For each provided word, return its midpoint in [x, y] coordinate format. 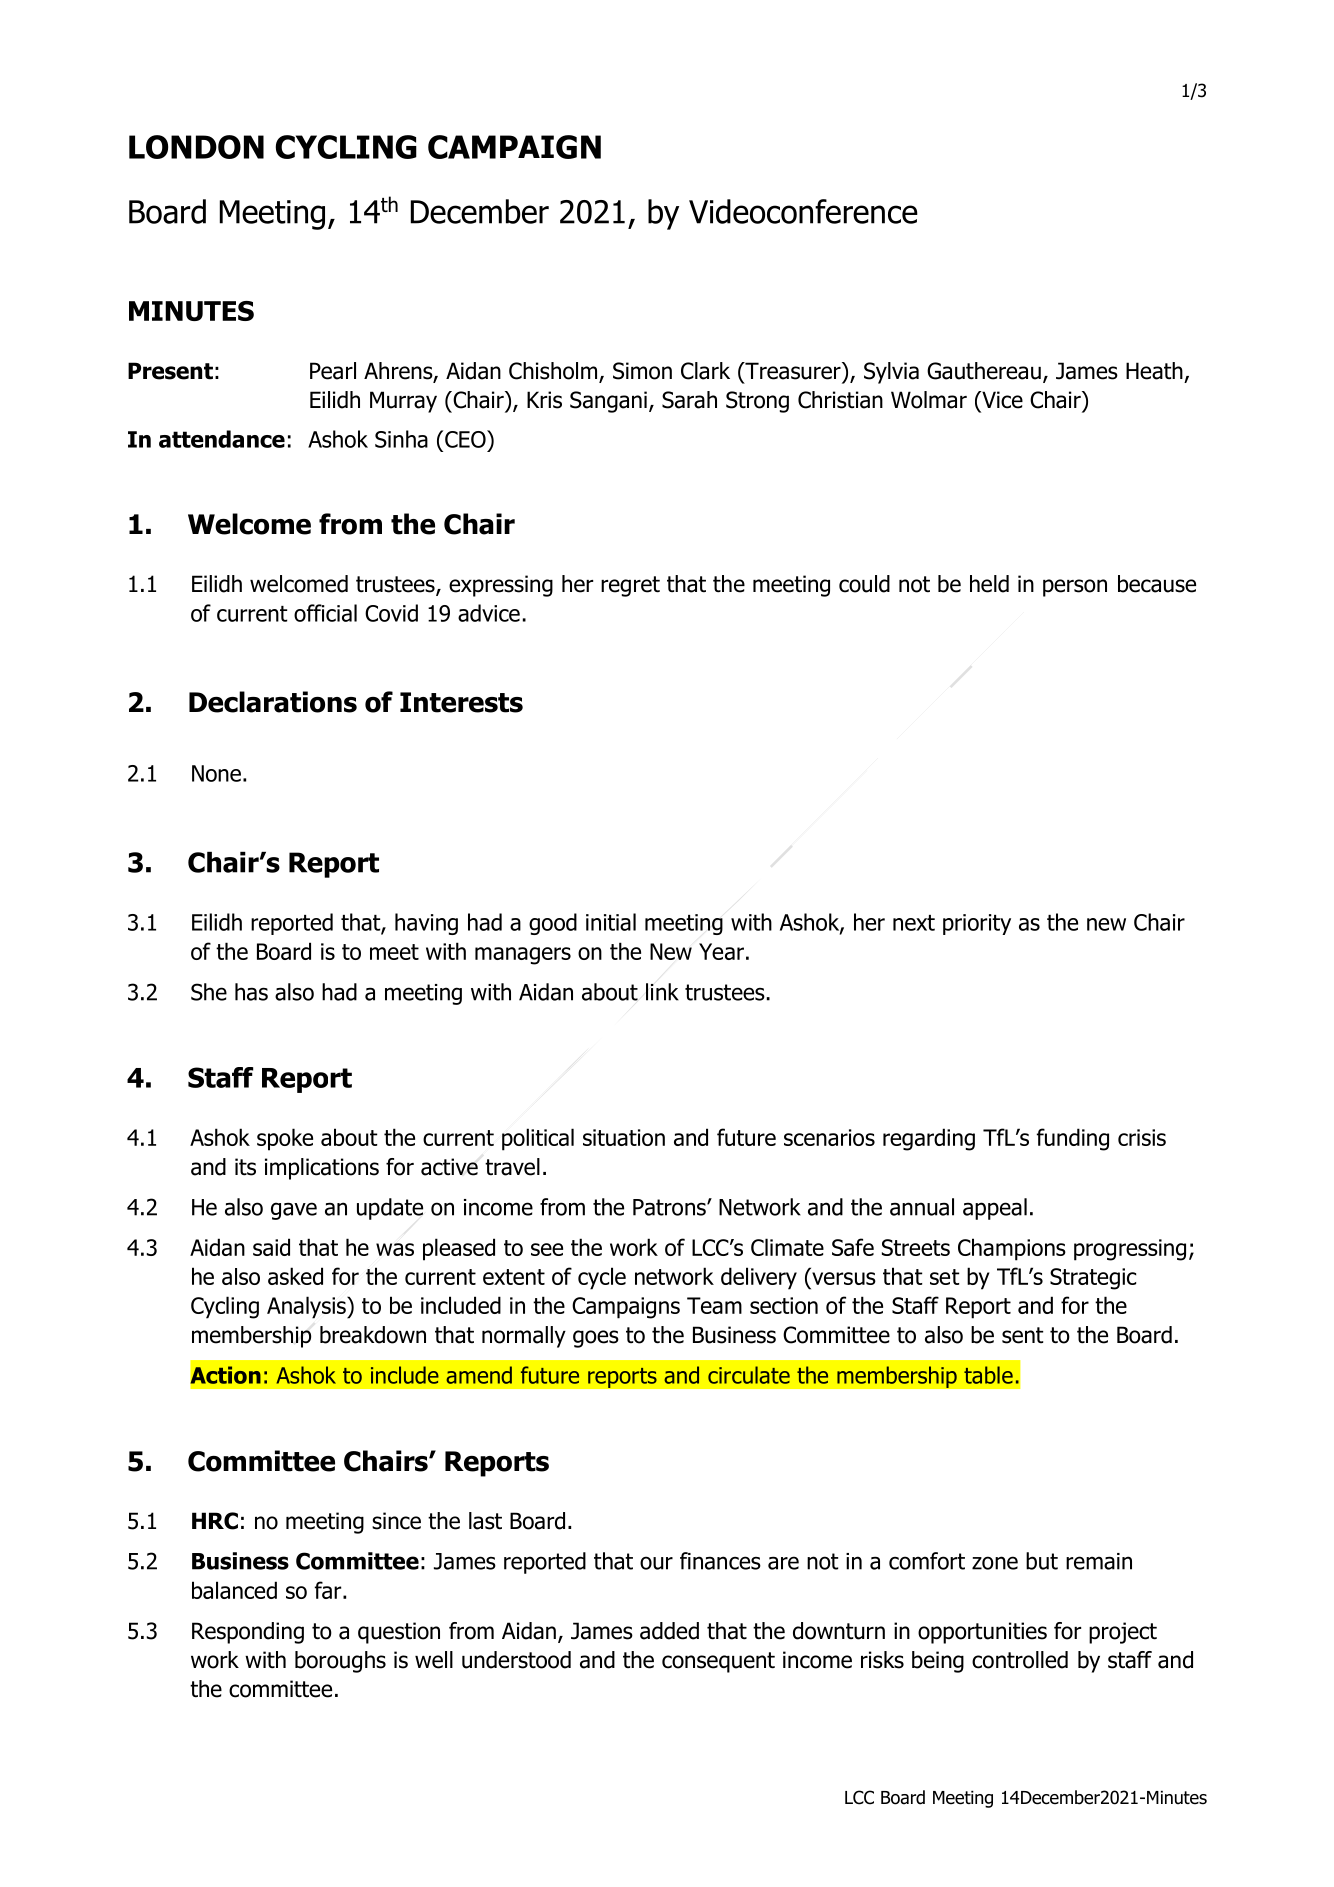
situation [624, 1137]
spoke [285, 1139]
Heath [1154, 371]
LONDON [196, 147]
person [1075, 588]
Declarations [273, 702]
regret [630, 586]
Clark [705, 371]
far [329, 1590]
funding [1073, 1139]
